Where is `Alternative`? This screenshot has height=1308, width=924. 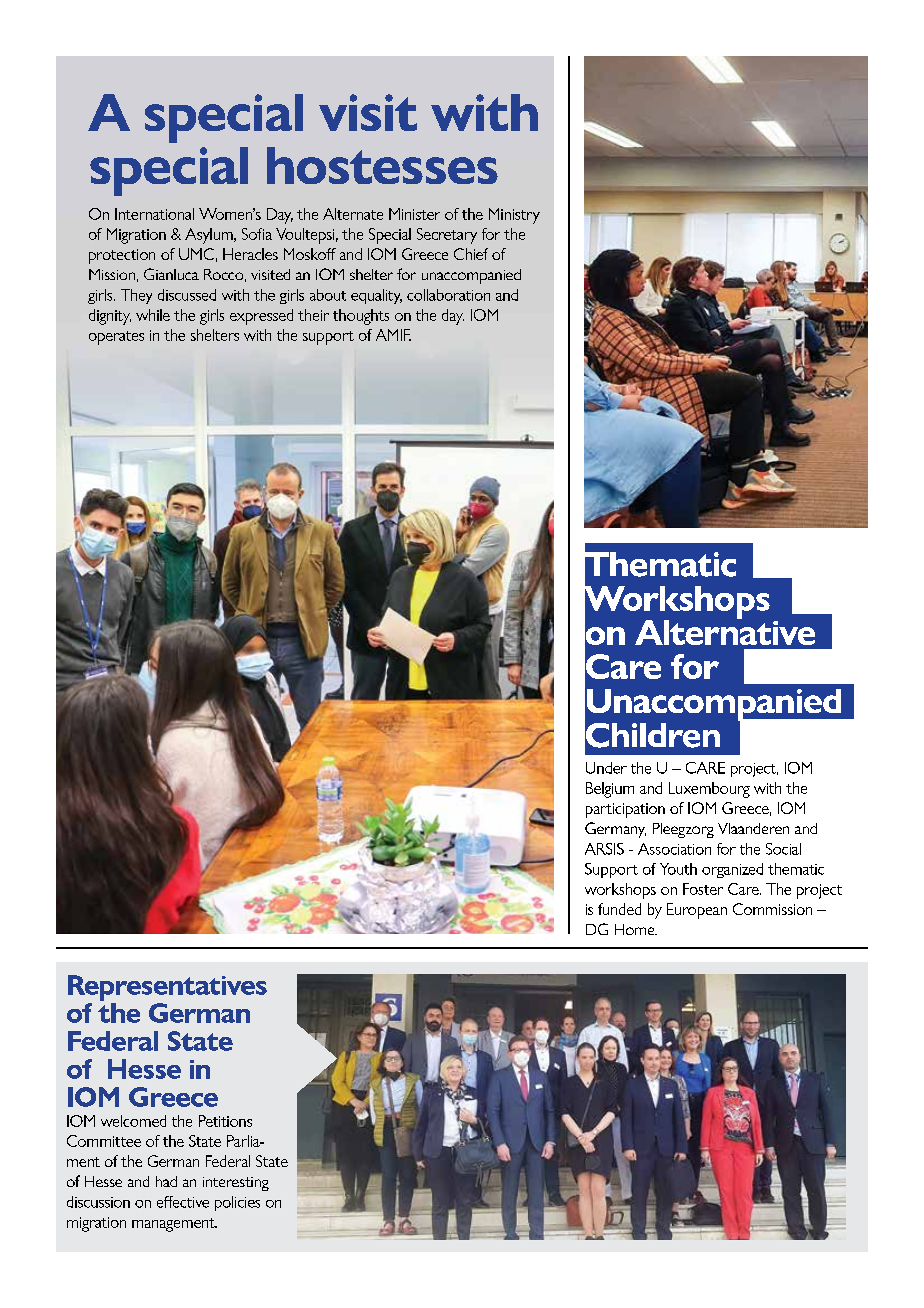
Alternative is located at coordinates (725, 631).
